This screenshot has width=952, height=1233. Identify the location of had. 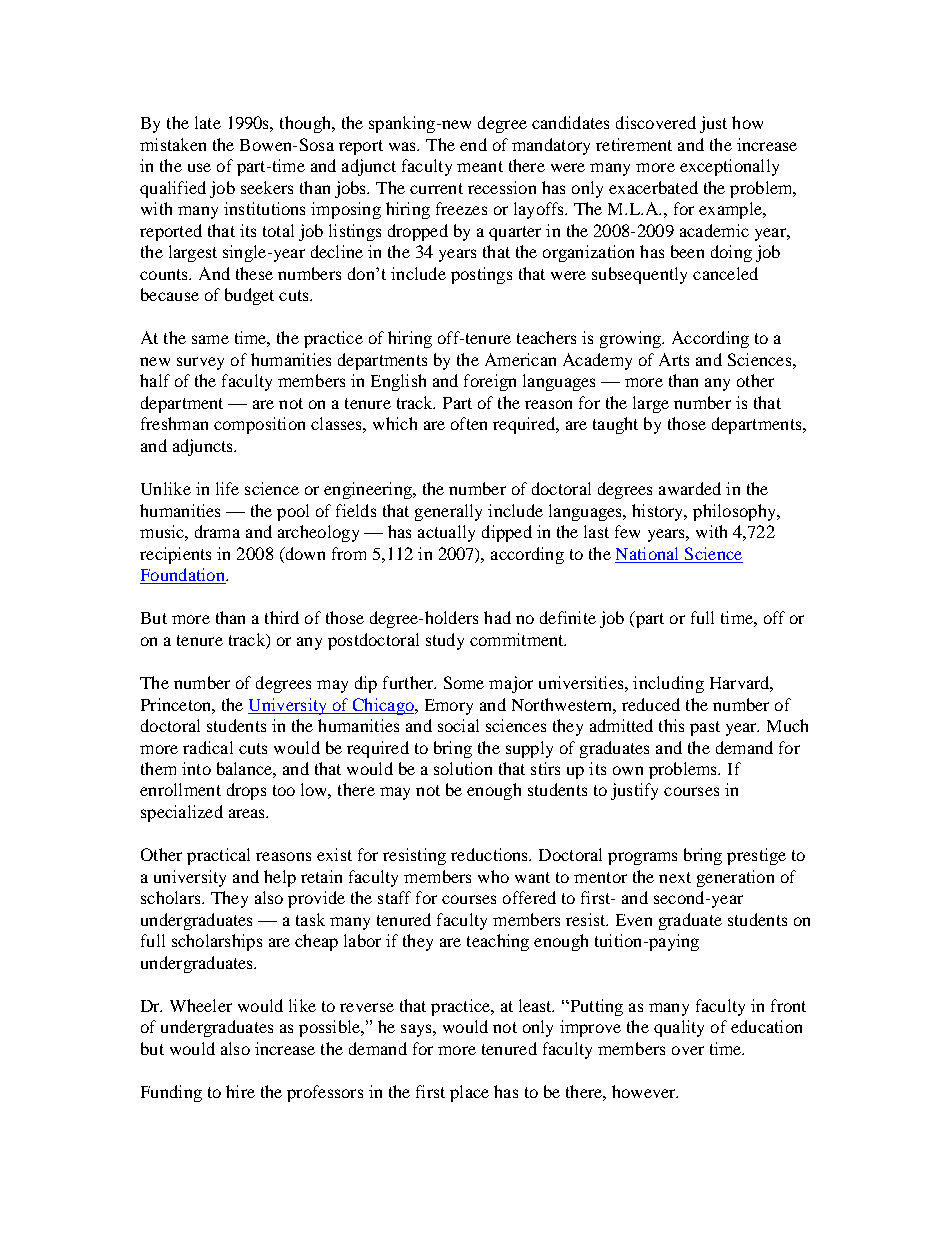
(497, 617).
